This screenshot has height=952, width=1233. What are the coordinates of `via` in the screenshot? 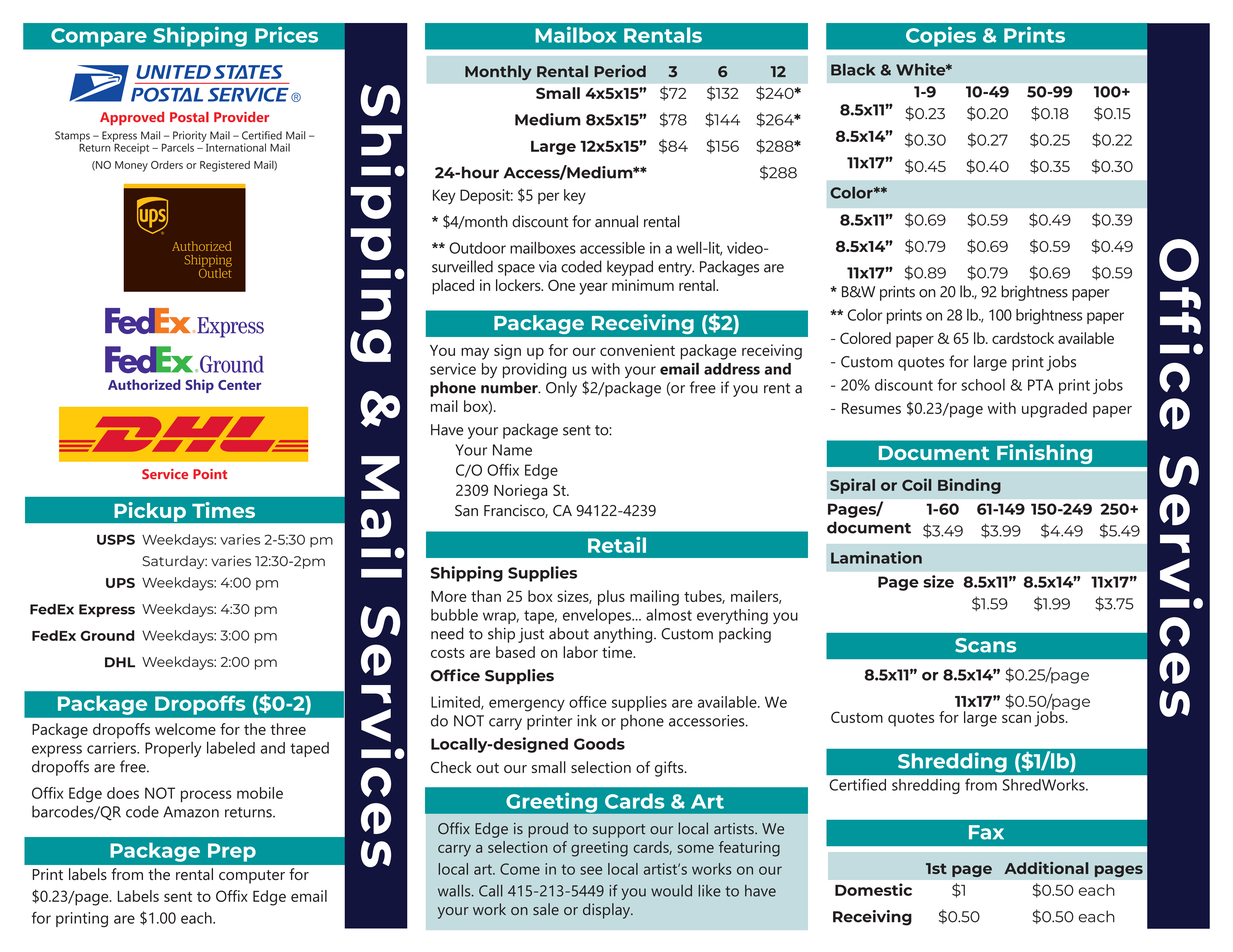 It's located at (548, 267).
